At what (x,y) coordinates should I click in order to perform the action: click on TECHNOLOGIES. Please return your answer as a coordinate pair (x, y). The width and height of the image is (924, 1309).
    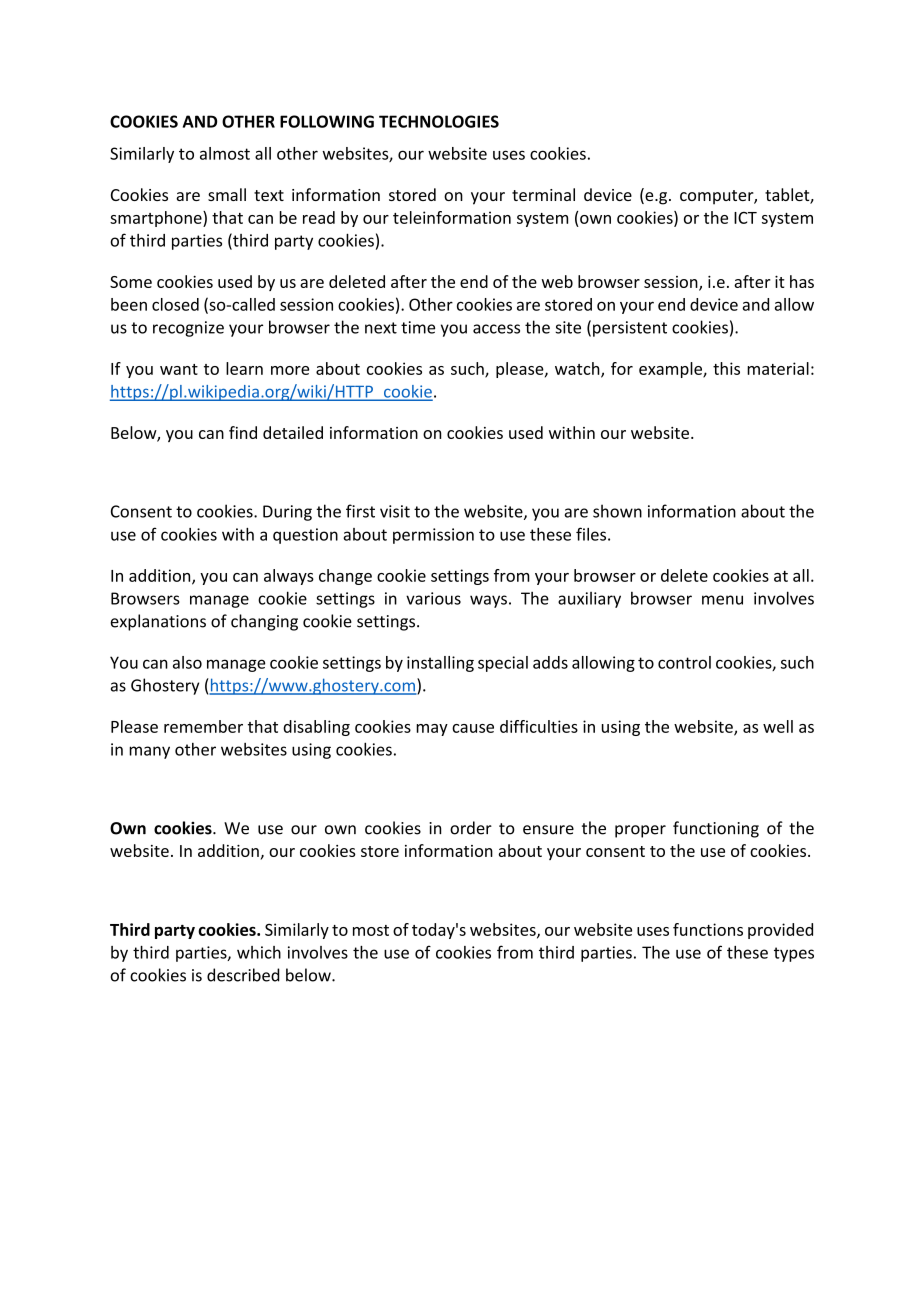
    Looking at the image, I should click on (439, 121).
